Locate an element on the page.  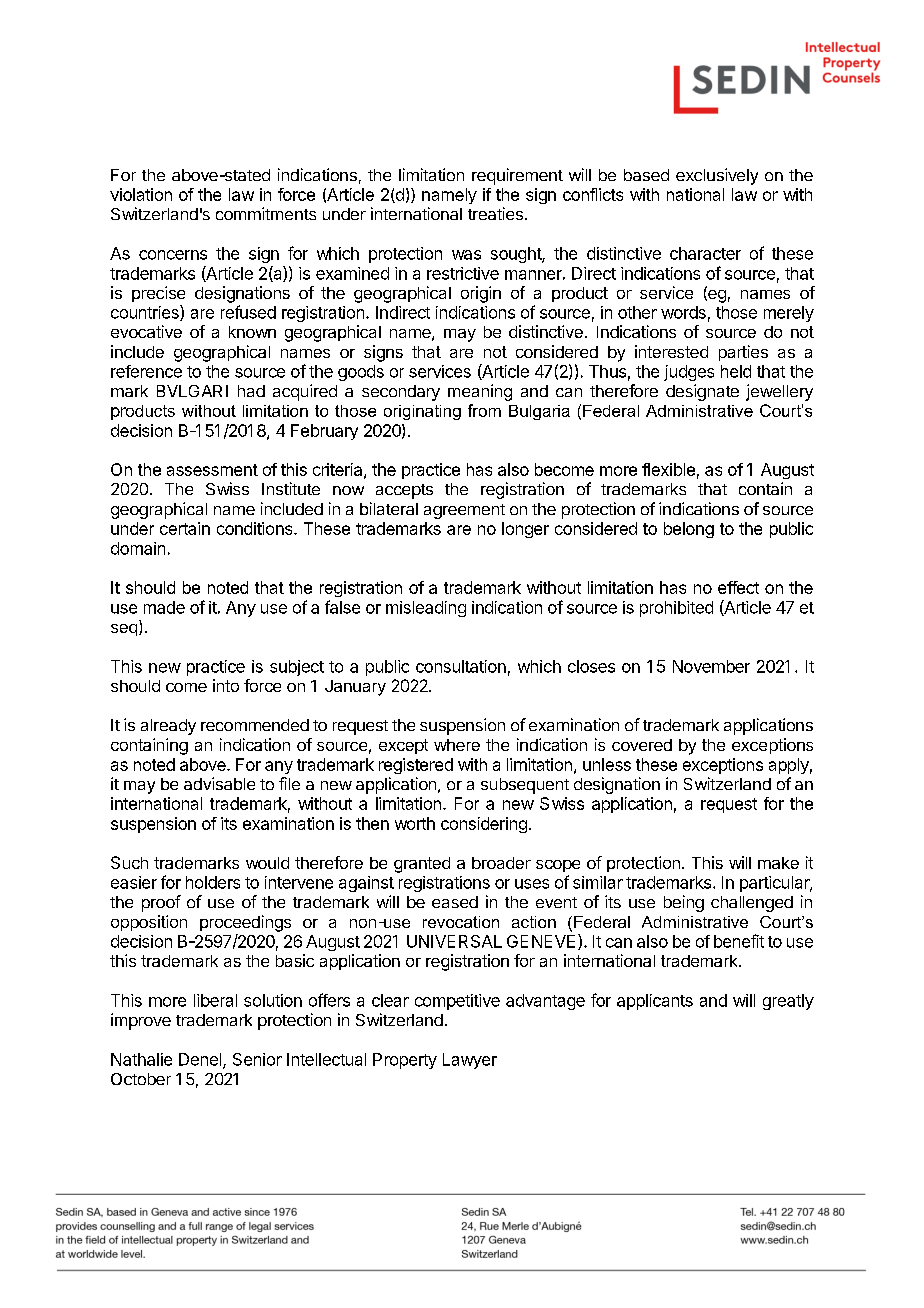
commitments is located at coordinates (266, 213).
